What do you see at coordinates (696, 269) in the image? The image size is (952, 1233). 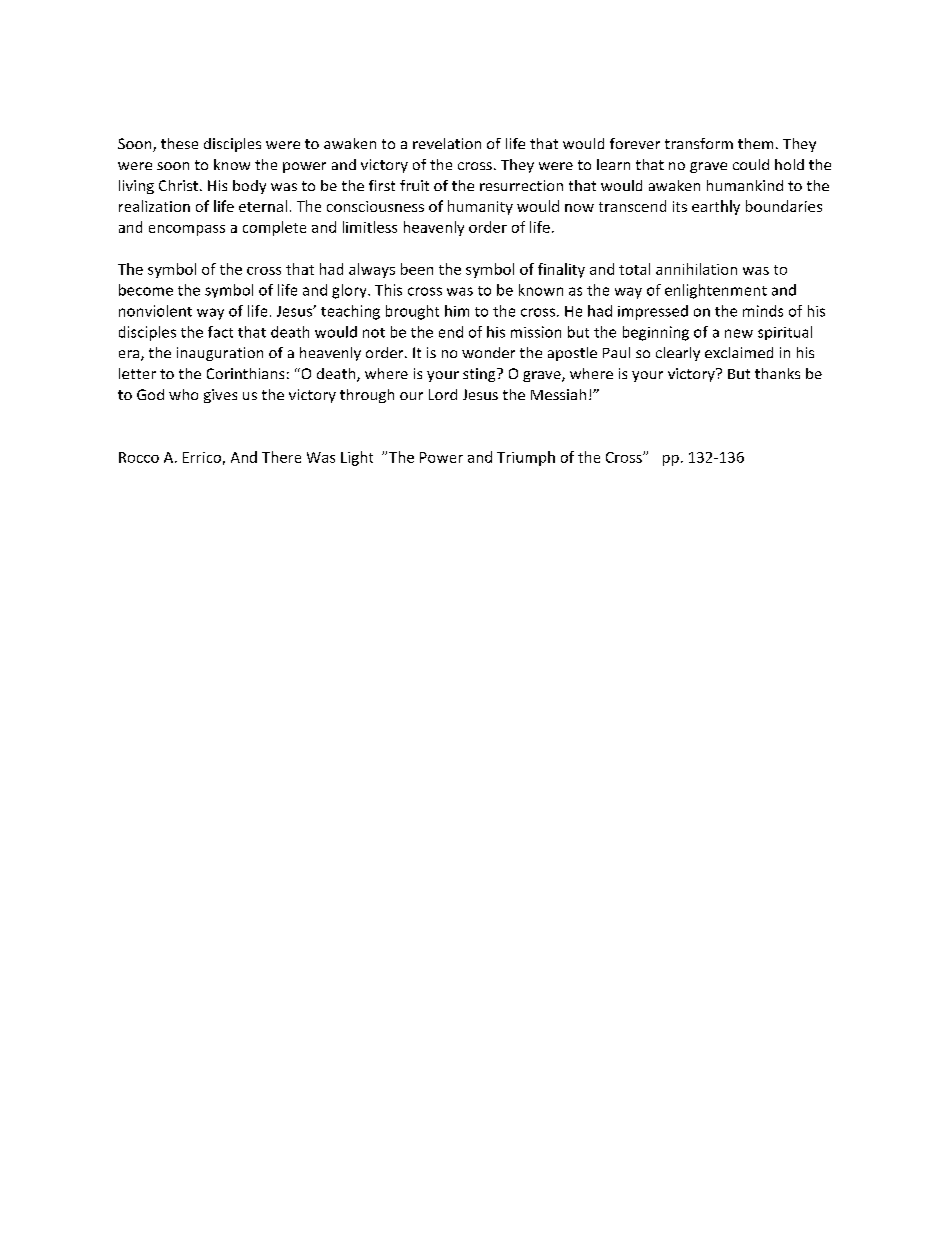 I see `annihilation` at bounding box center [696, 269].
